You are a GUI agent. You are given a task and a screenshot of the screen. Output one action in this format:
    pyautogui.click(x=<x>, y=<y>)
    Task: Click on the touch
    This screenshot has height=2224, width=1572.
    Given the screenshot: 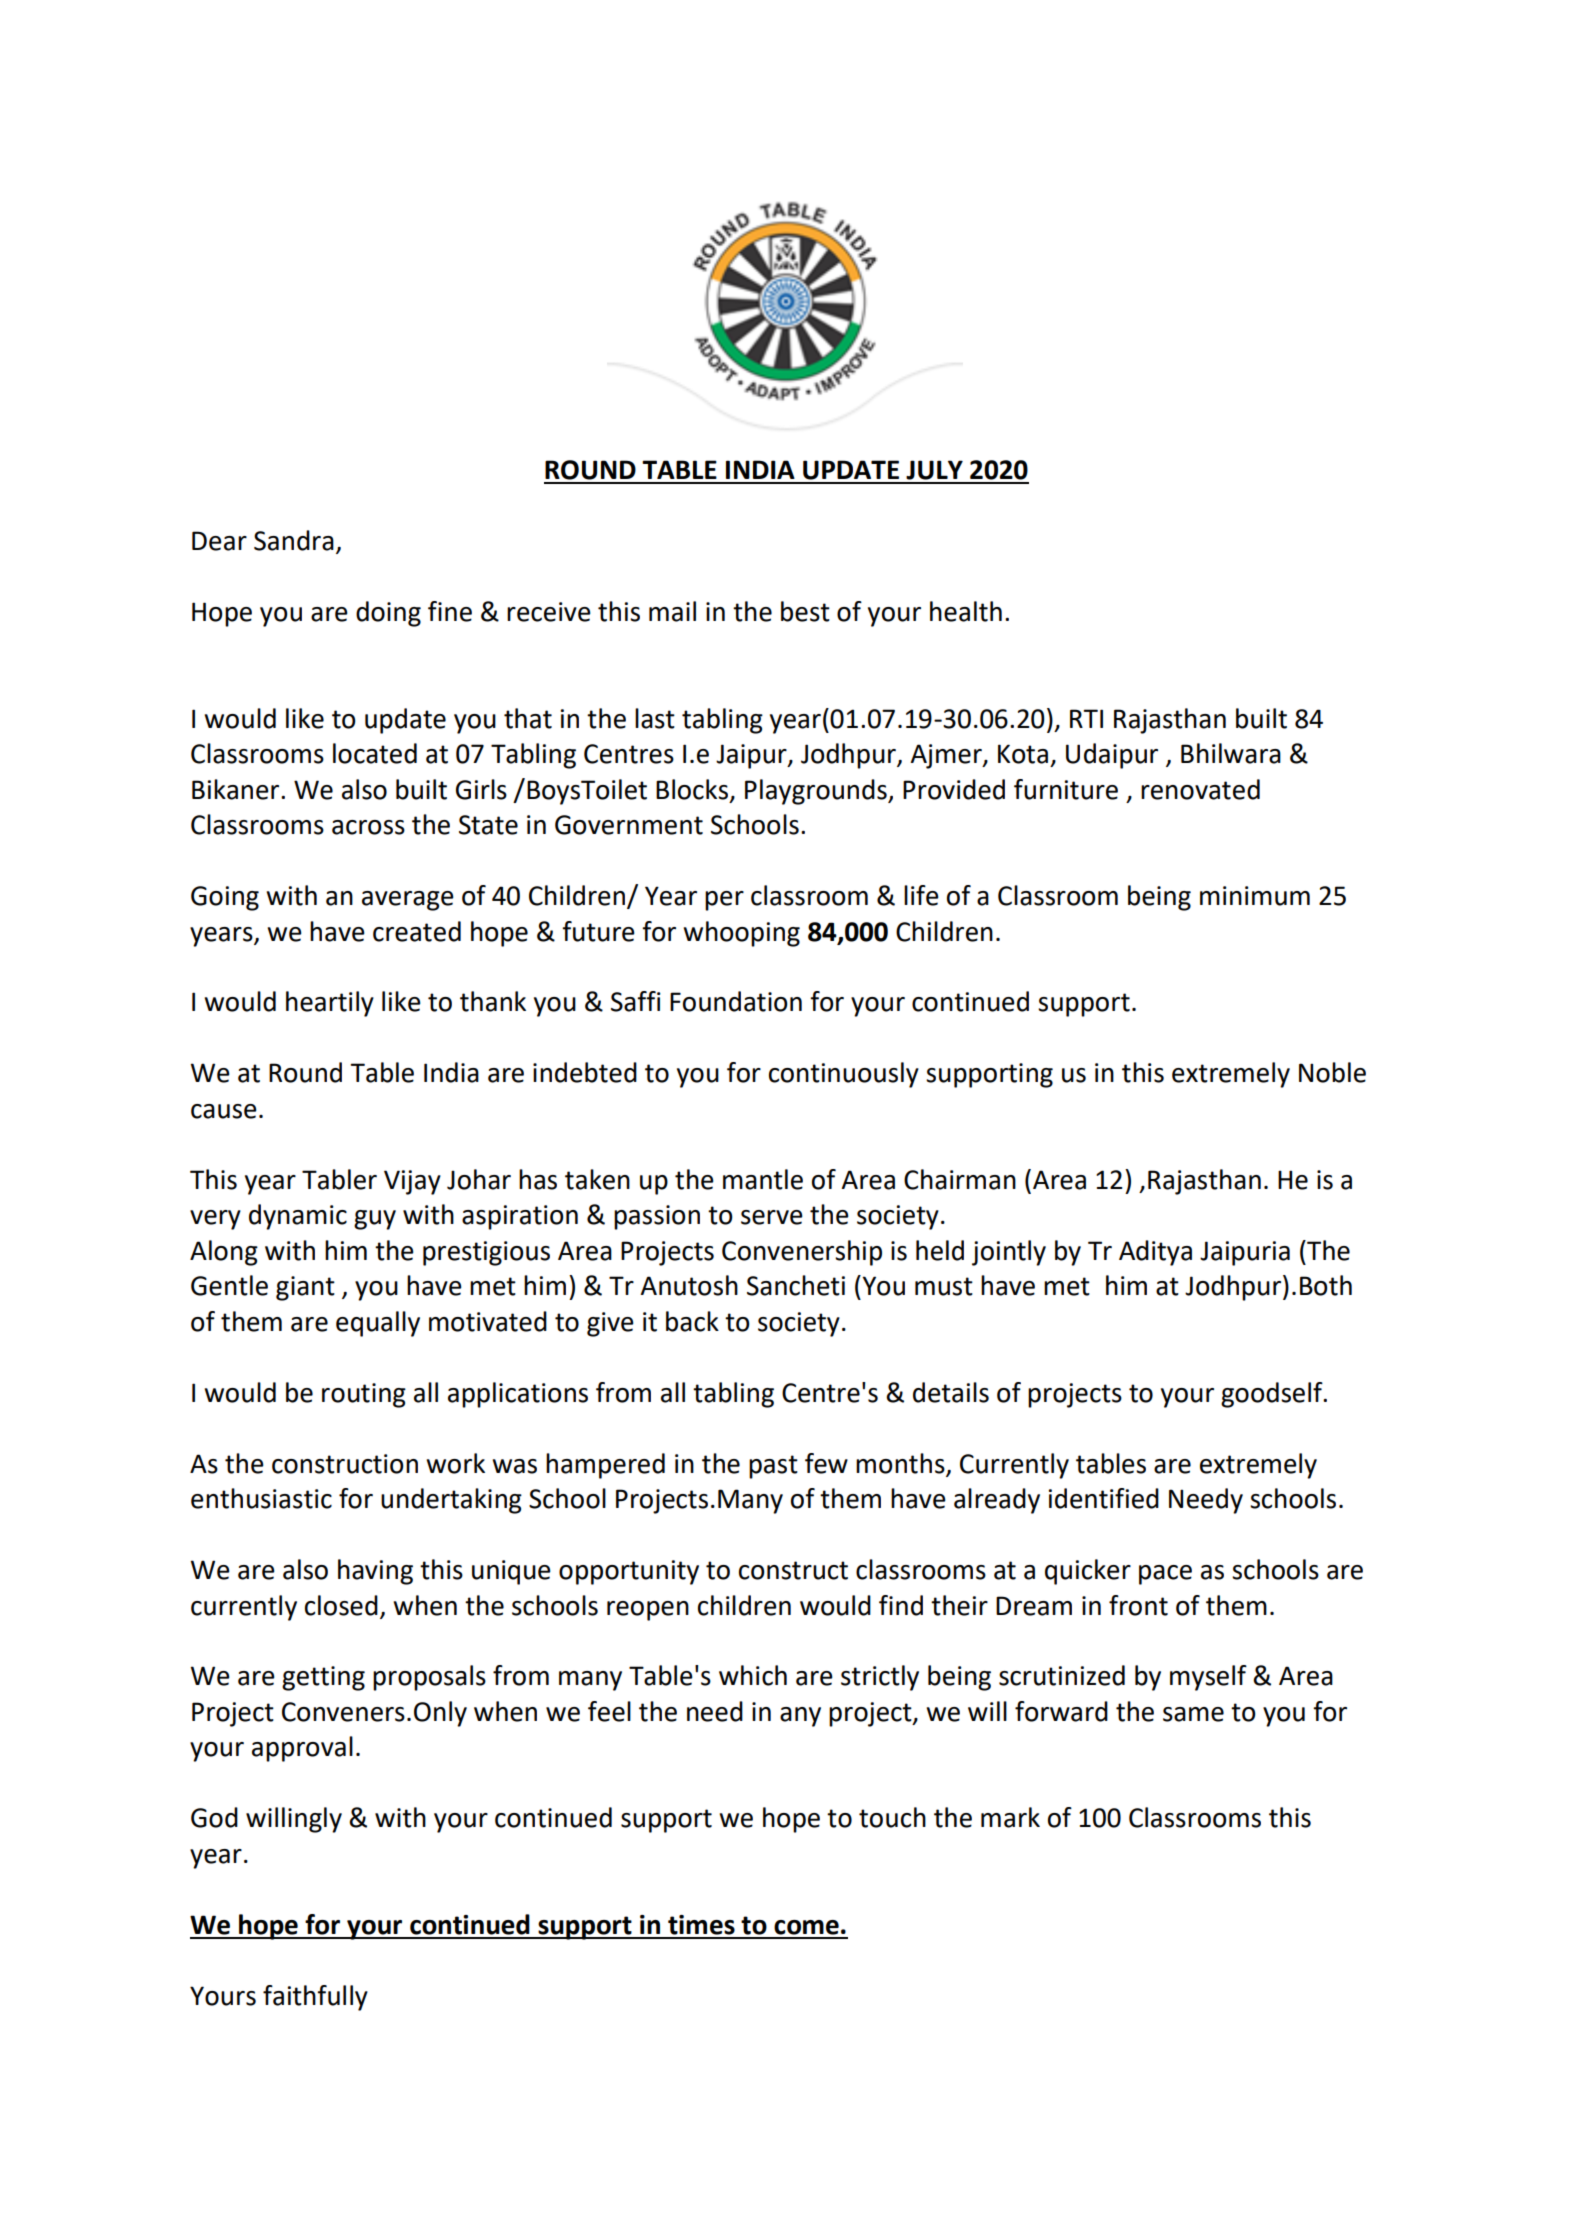 What is the action you would take?
    pyautogui.click(x=892, y=1817)
